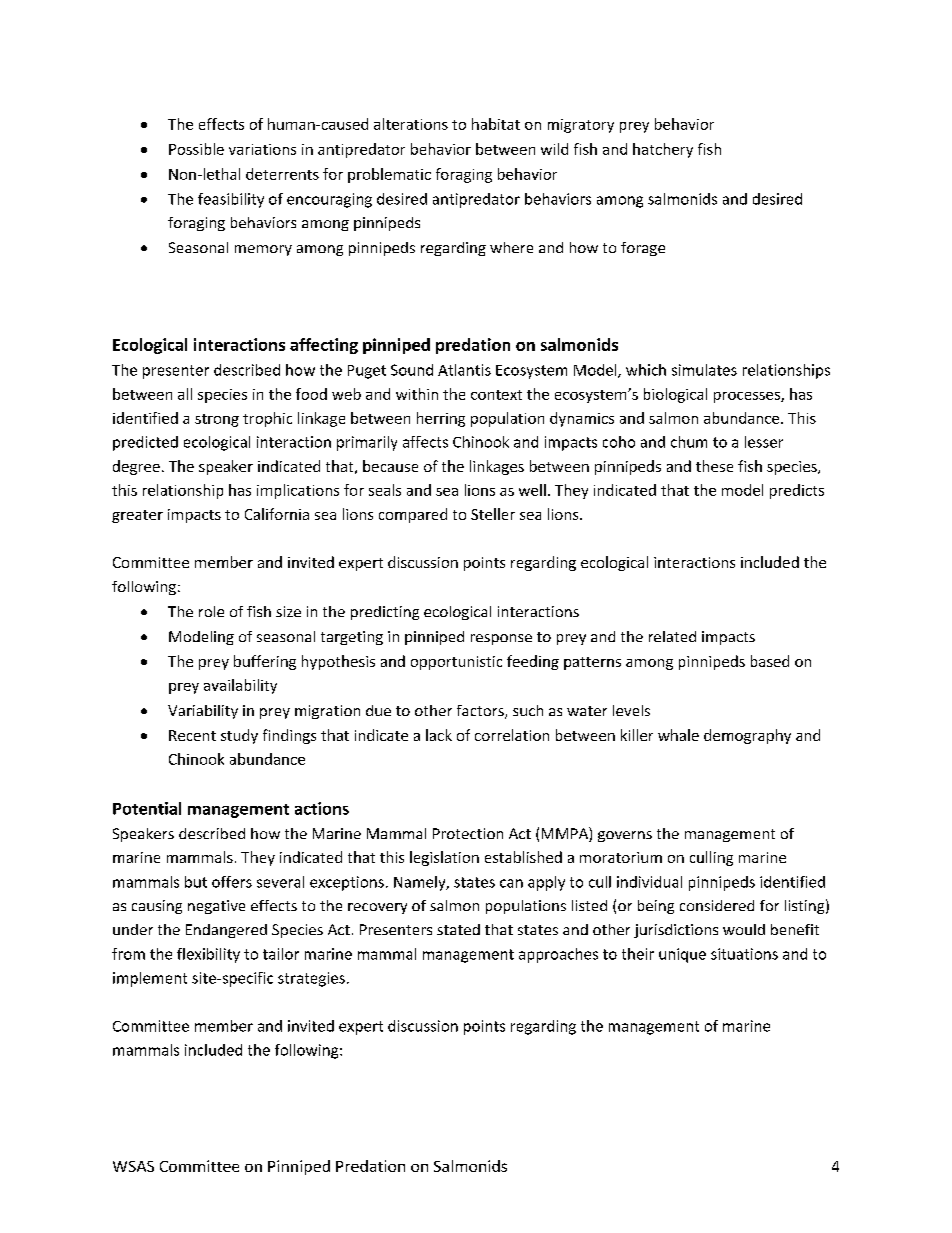 The width and height of the image is (952, 1233). What do you see at coordinates (240, 686) in the image?
I see `availability` at bounding box center [240, 686].
